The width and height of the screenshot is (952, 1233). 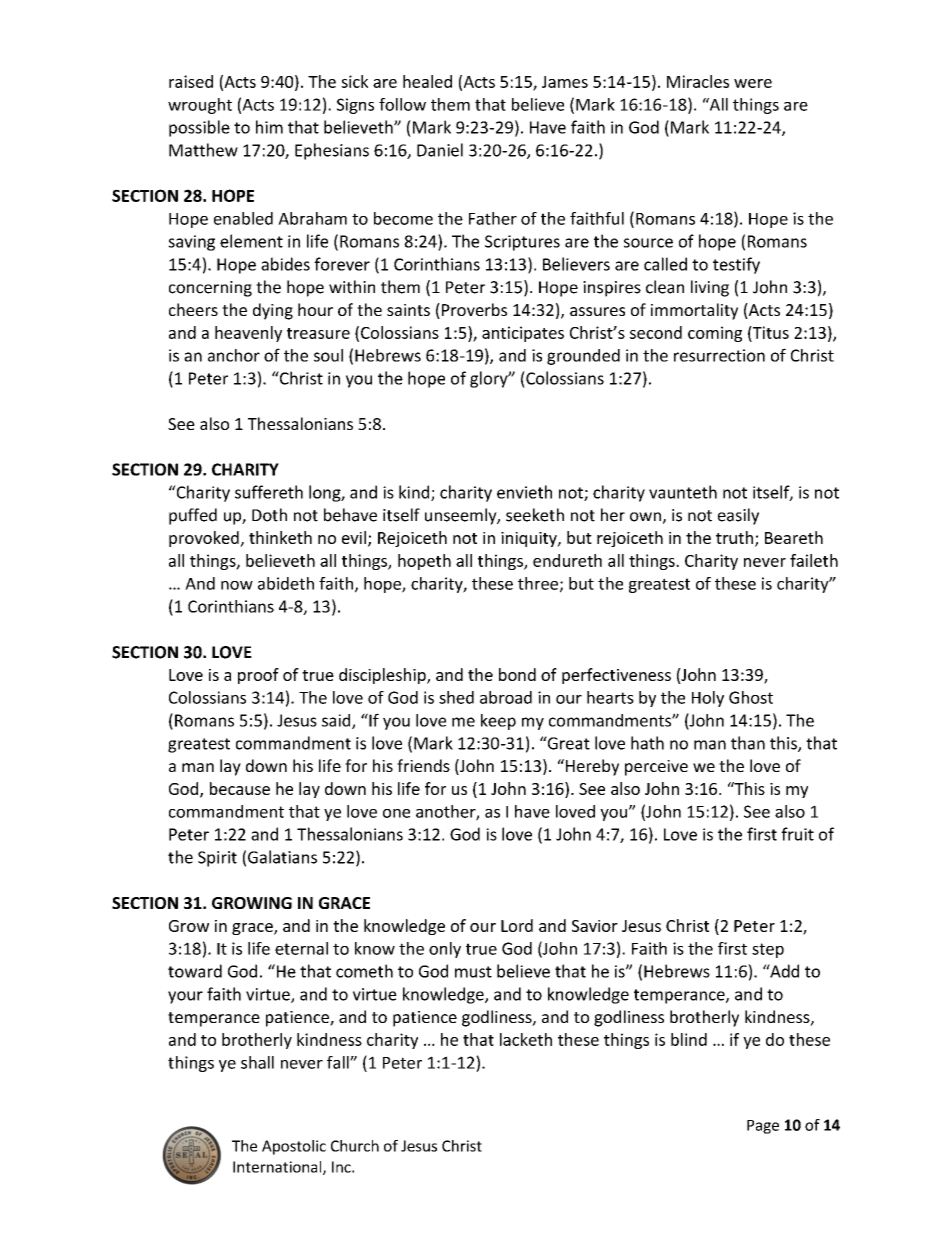 I want to click on Galatians, so click(x=282, y=857).
